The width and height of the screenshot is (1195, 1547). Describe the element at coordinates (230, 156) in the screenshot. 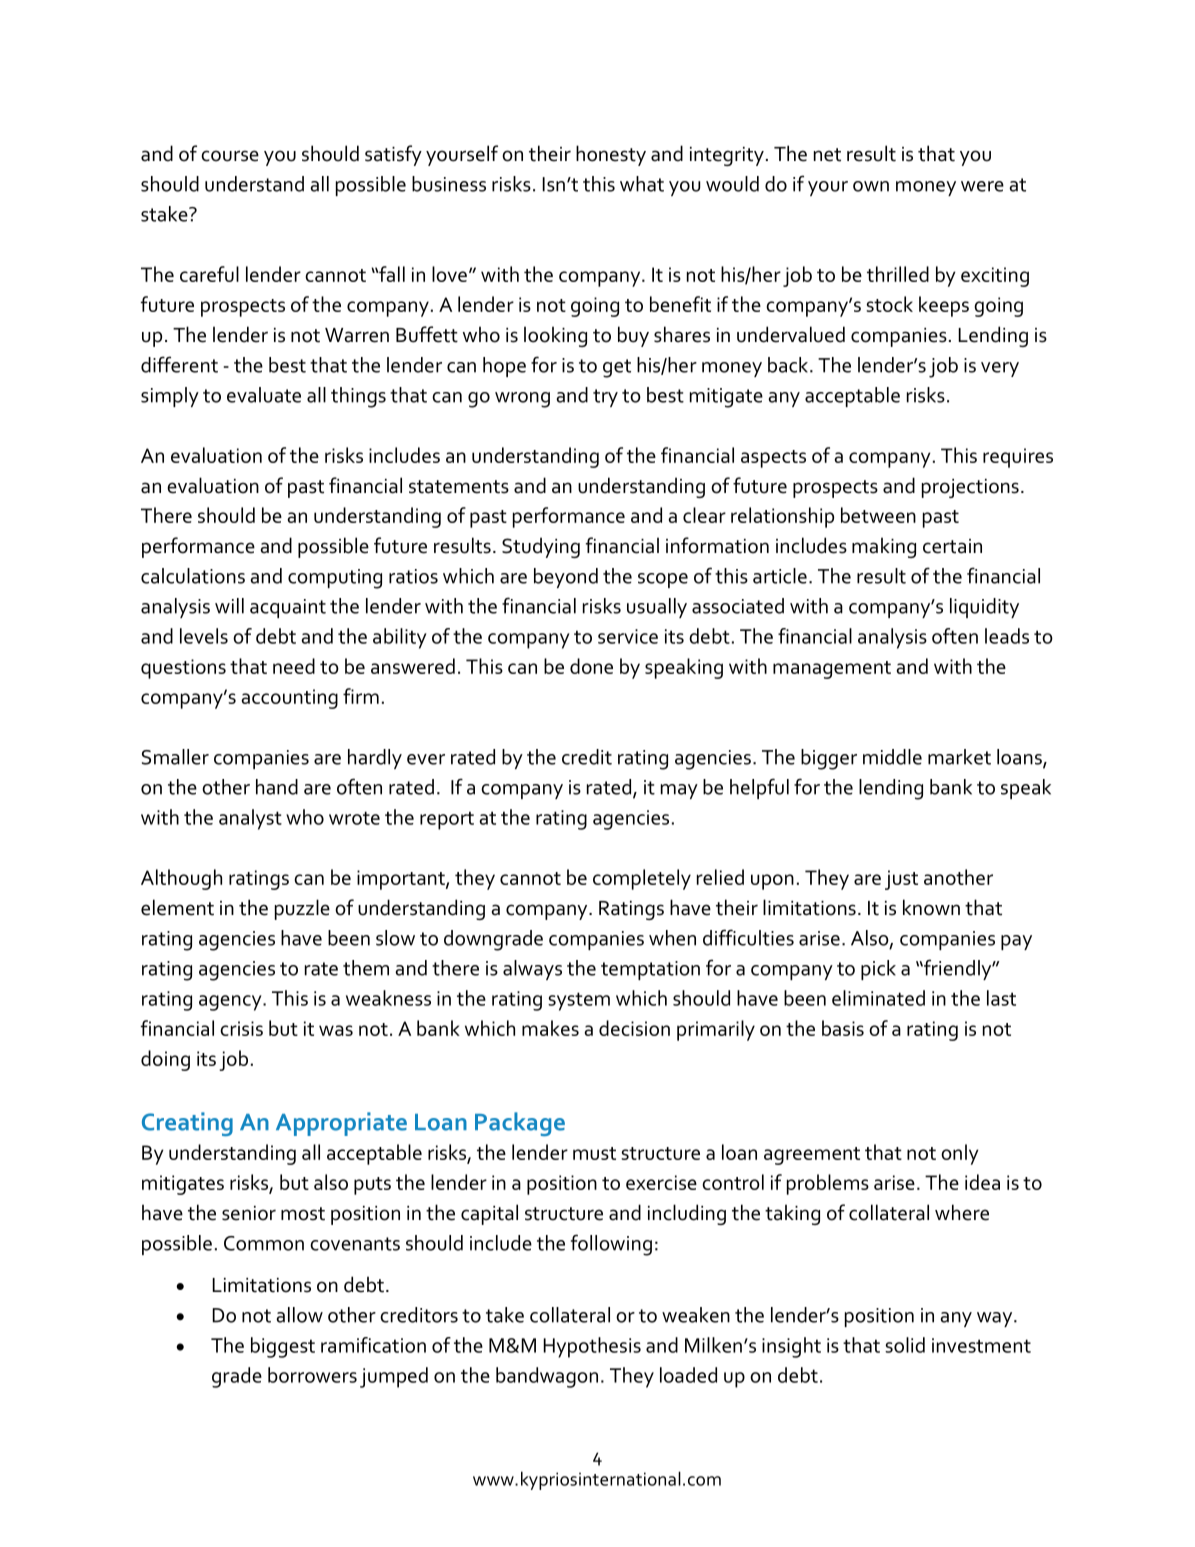

I see `course` at that location.
